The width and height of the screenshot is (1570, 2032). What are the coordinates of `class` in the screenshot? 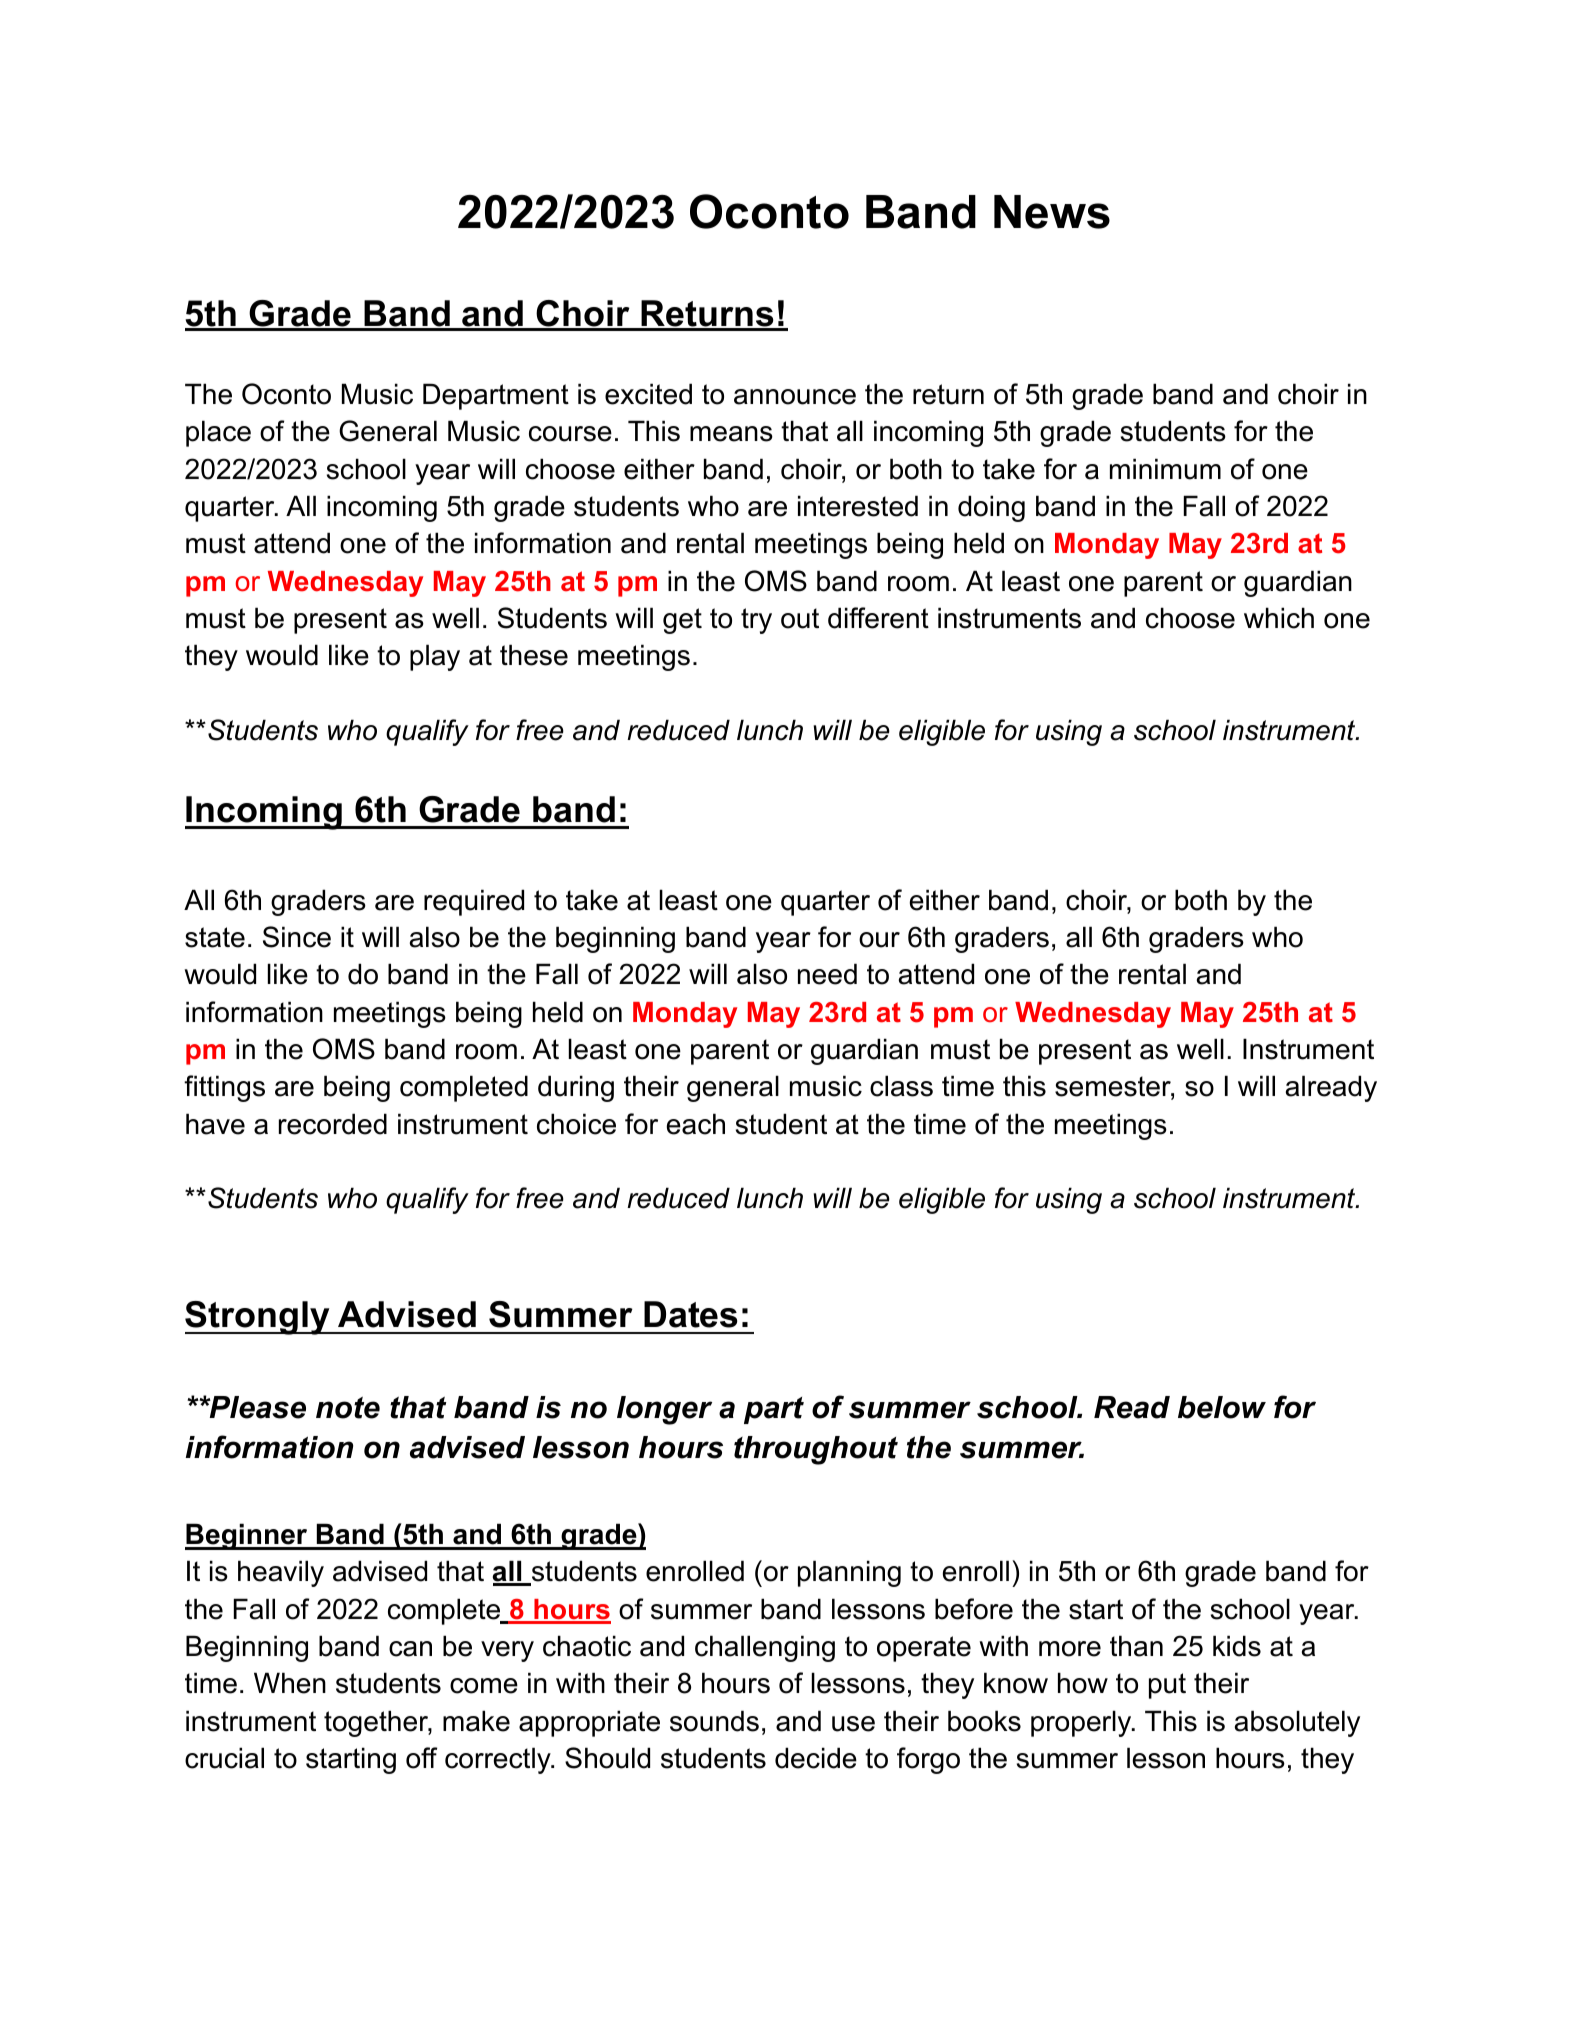 It's located at (901, 1086).
